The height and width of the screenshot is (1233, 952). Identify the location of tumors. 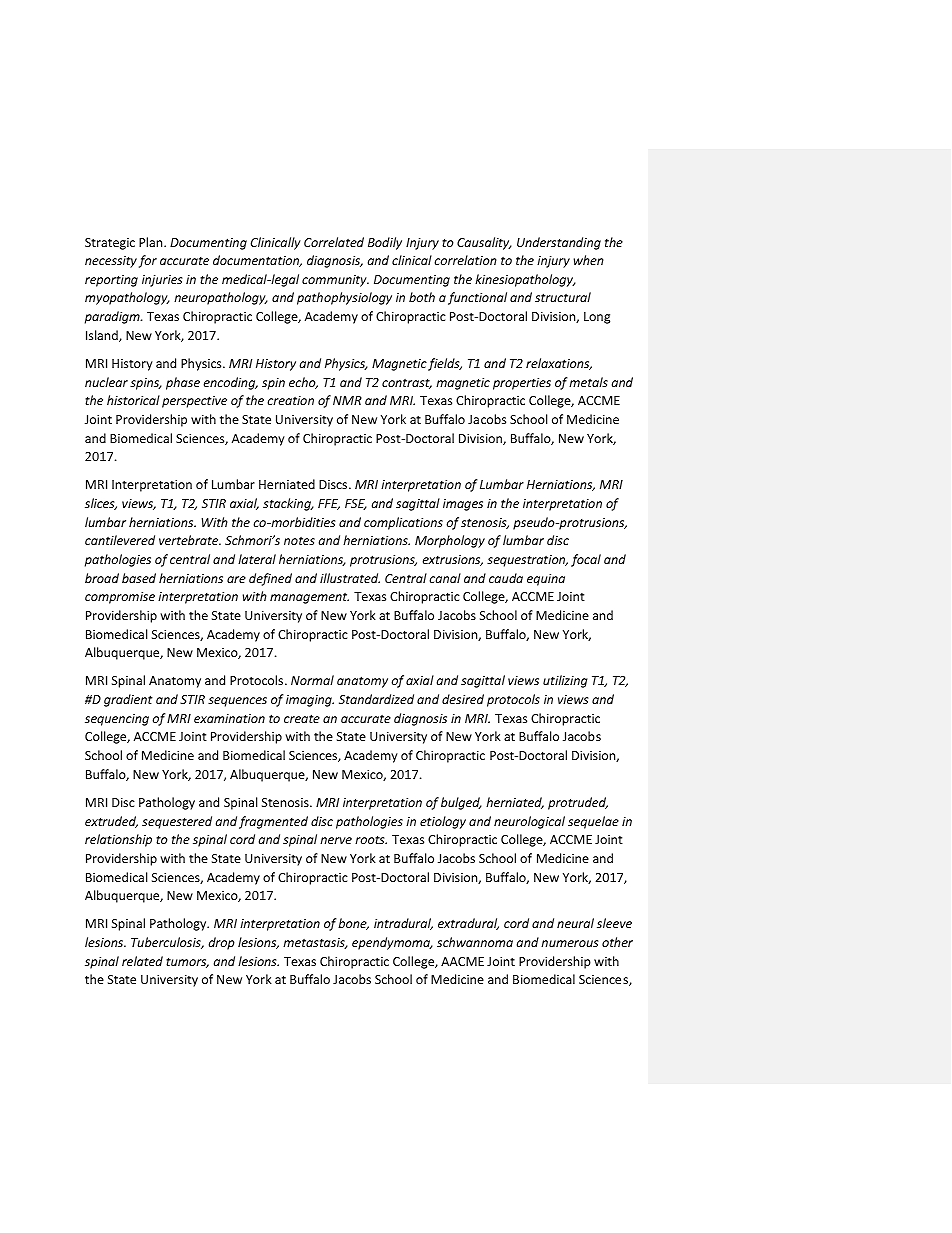
(187, 962).
